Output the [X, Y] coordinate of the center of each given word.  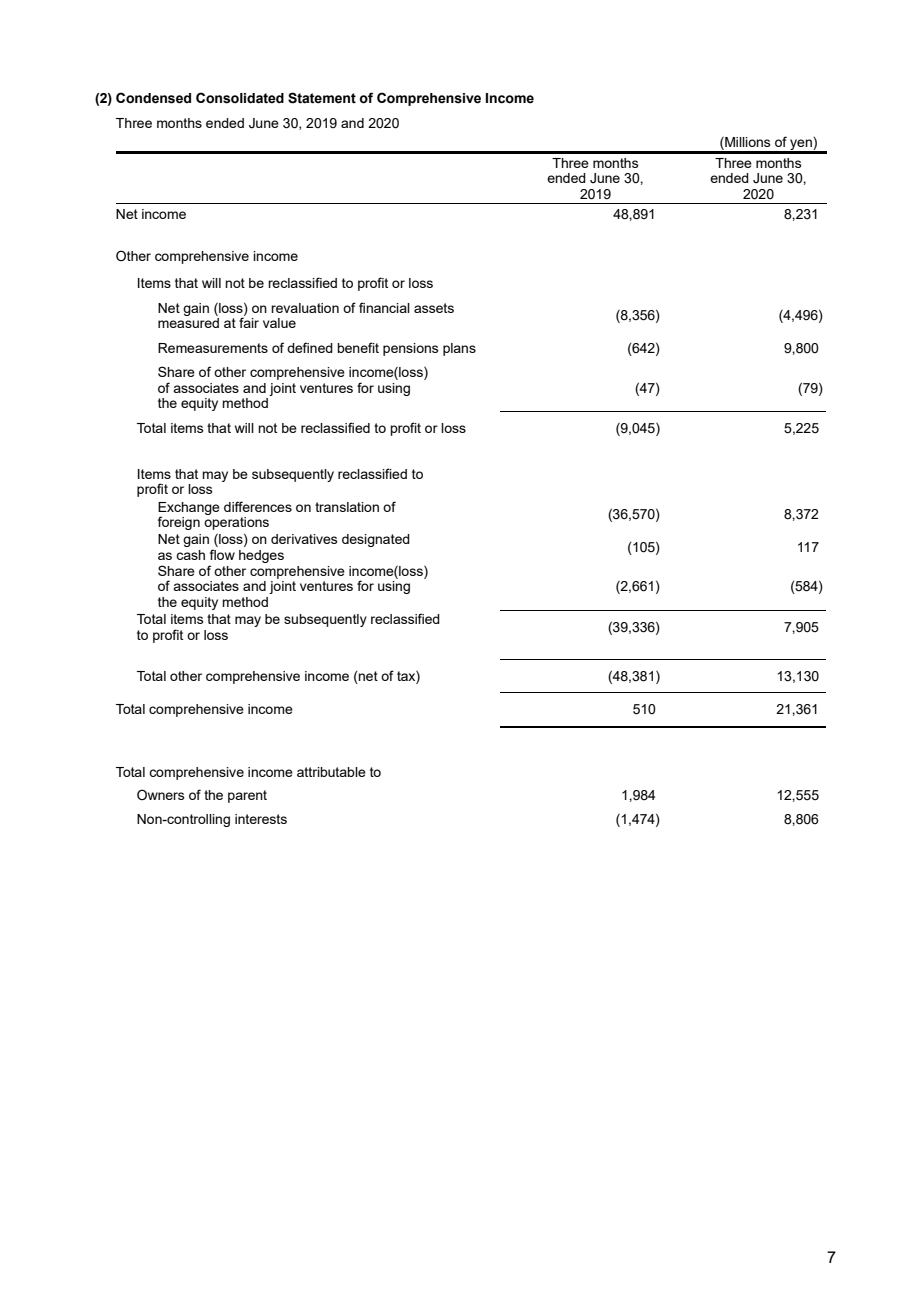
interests [261, 819]
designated [376, 540]
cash [190, 555]
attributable [331, 772]
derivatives [304, 539]
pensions [411, 349]
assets [434, 308]
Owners [161, 794]
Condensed [153, 98]
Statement [322, 98]
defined [310, 347]
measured [188, 323]
